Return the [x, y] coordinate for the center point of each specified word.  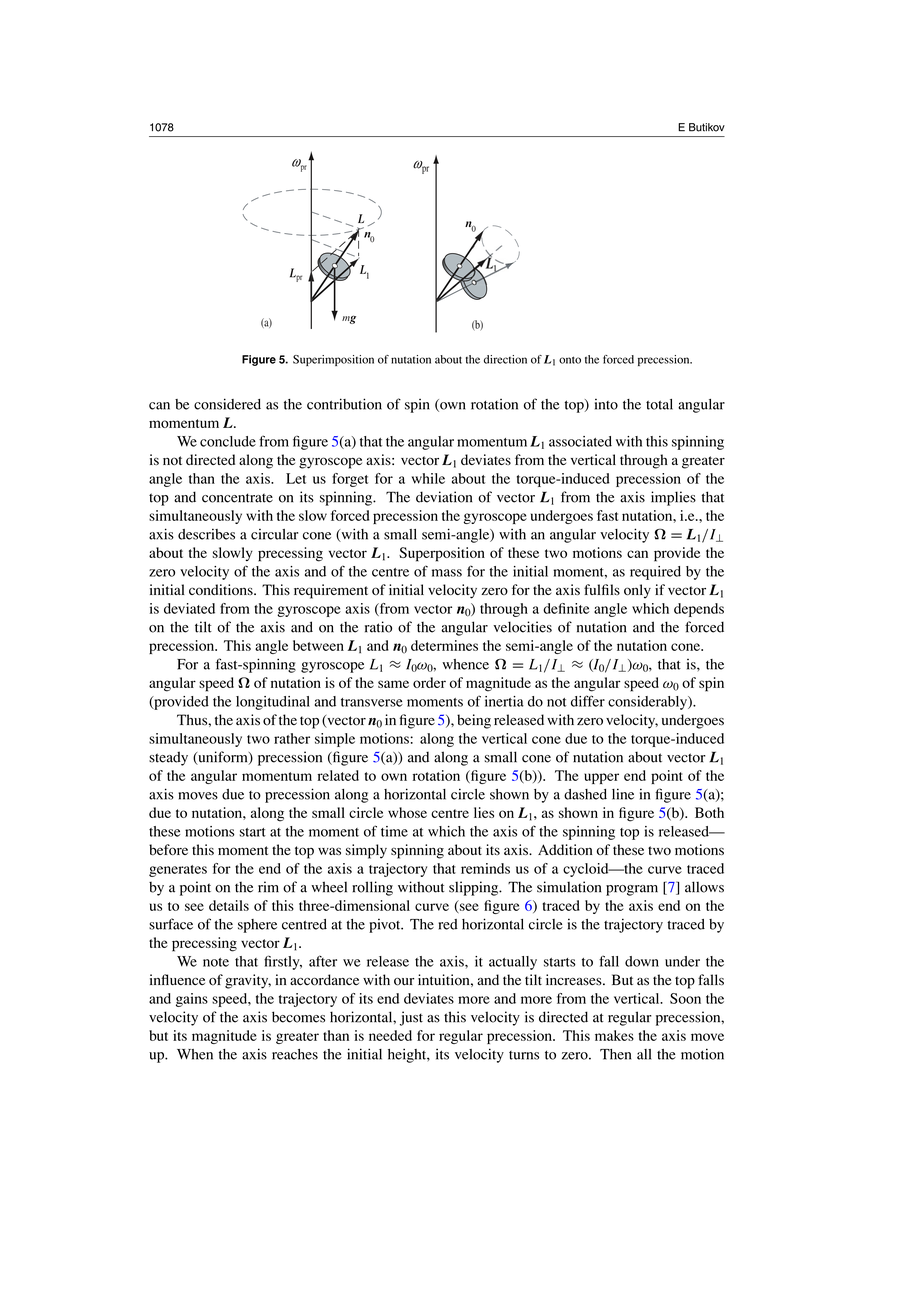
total [659, 404]
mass [447, 573]
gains [192, 1000]
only [637, 591]
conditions [222, 589]
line [623, 794]
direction [505, 359]
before [168, 849]
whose [407, 812]
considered [227, 404]
